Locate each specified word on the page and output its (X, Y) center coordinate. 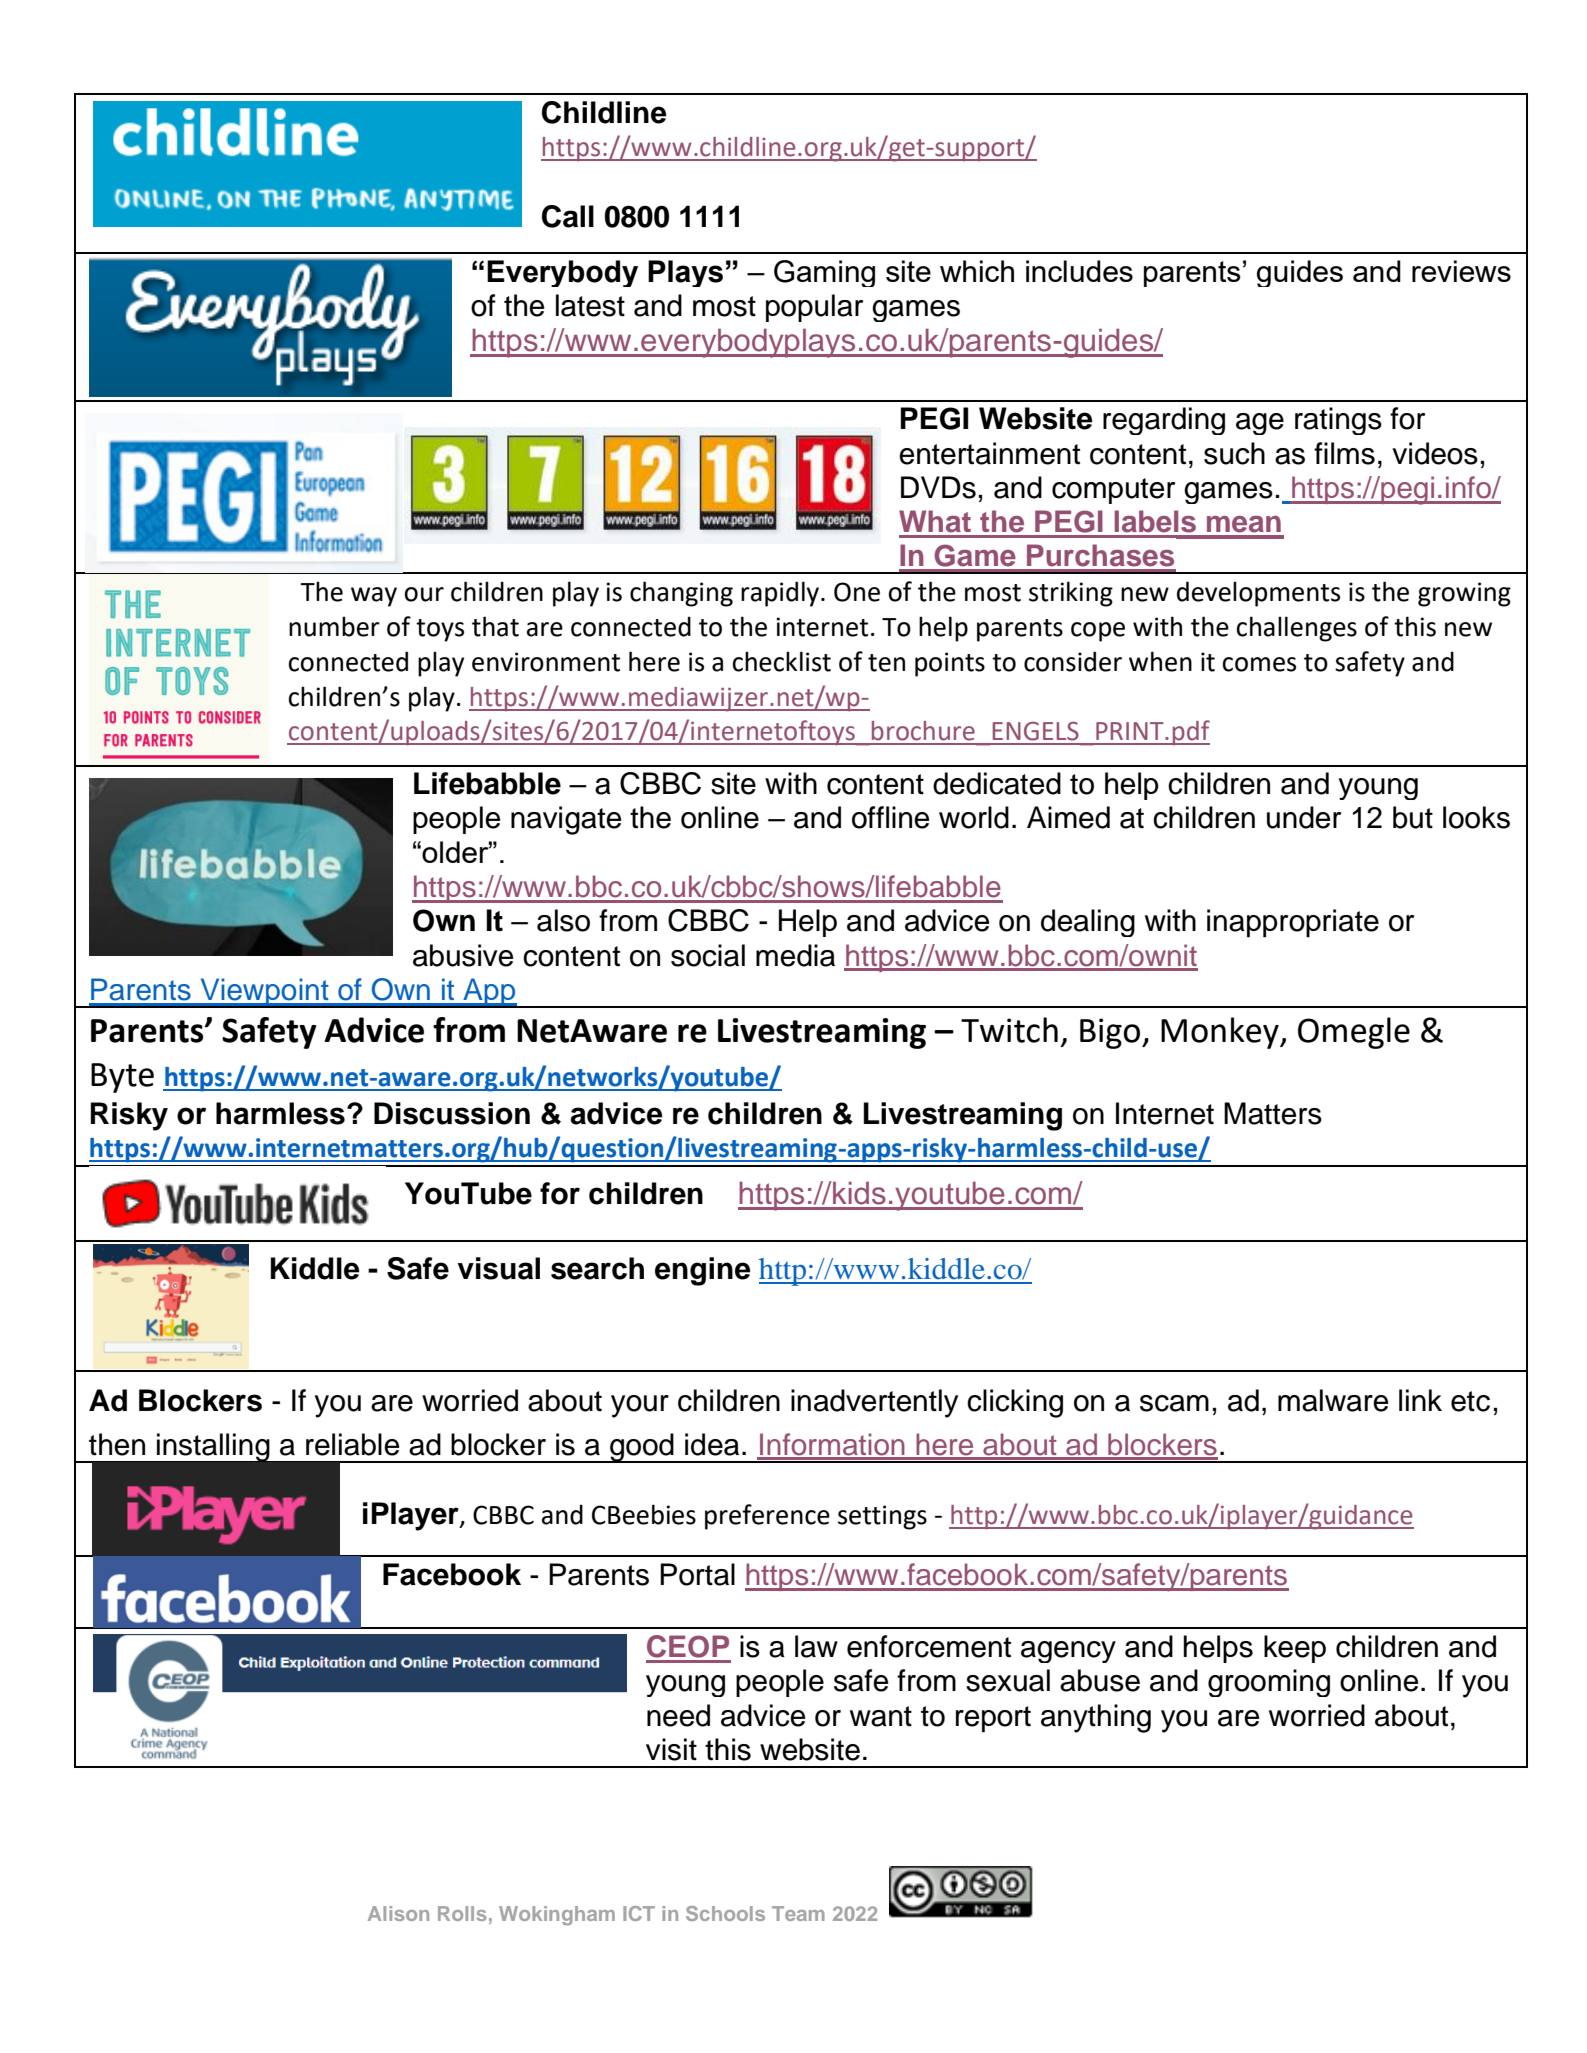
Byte (122, 1078)
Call (568, 216)
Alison (398, 1913)
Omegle (1354, 1033)
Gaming (824, 273)
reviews (1461, 271)
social (708, 955)
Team (798, 1913)
